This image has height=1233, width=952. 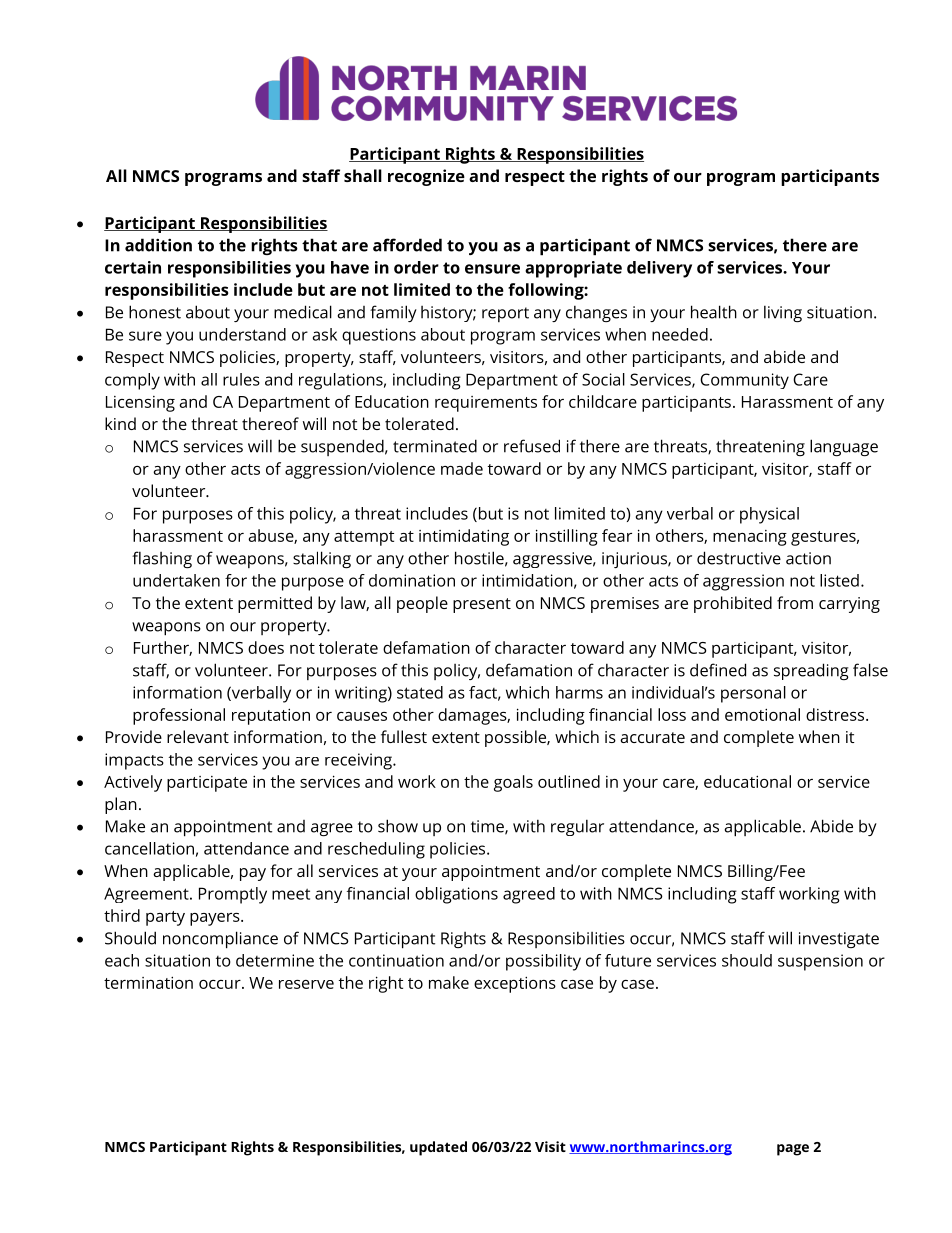 I want to click on flashing, so click(x=162, y=559).
